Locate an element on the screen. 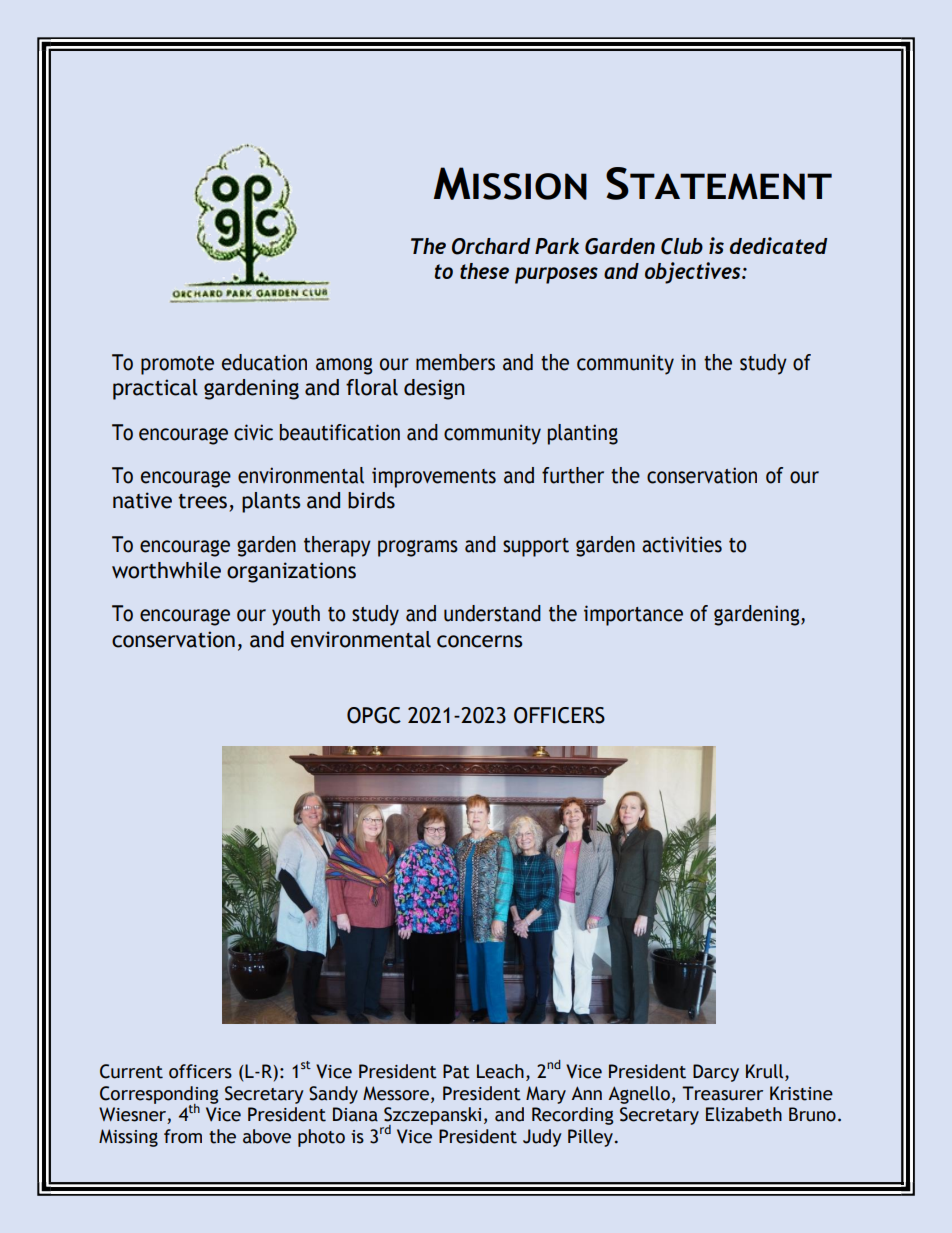  importance is located at coordinates (633, 615).
